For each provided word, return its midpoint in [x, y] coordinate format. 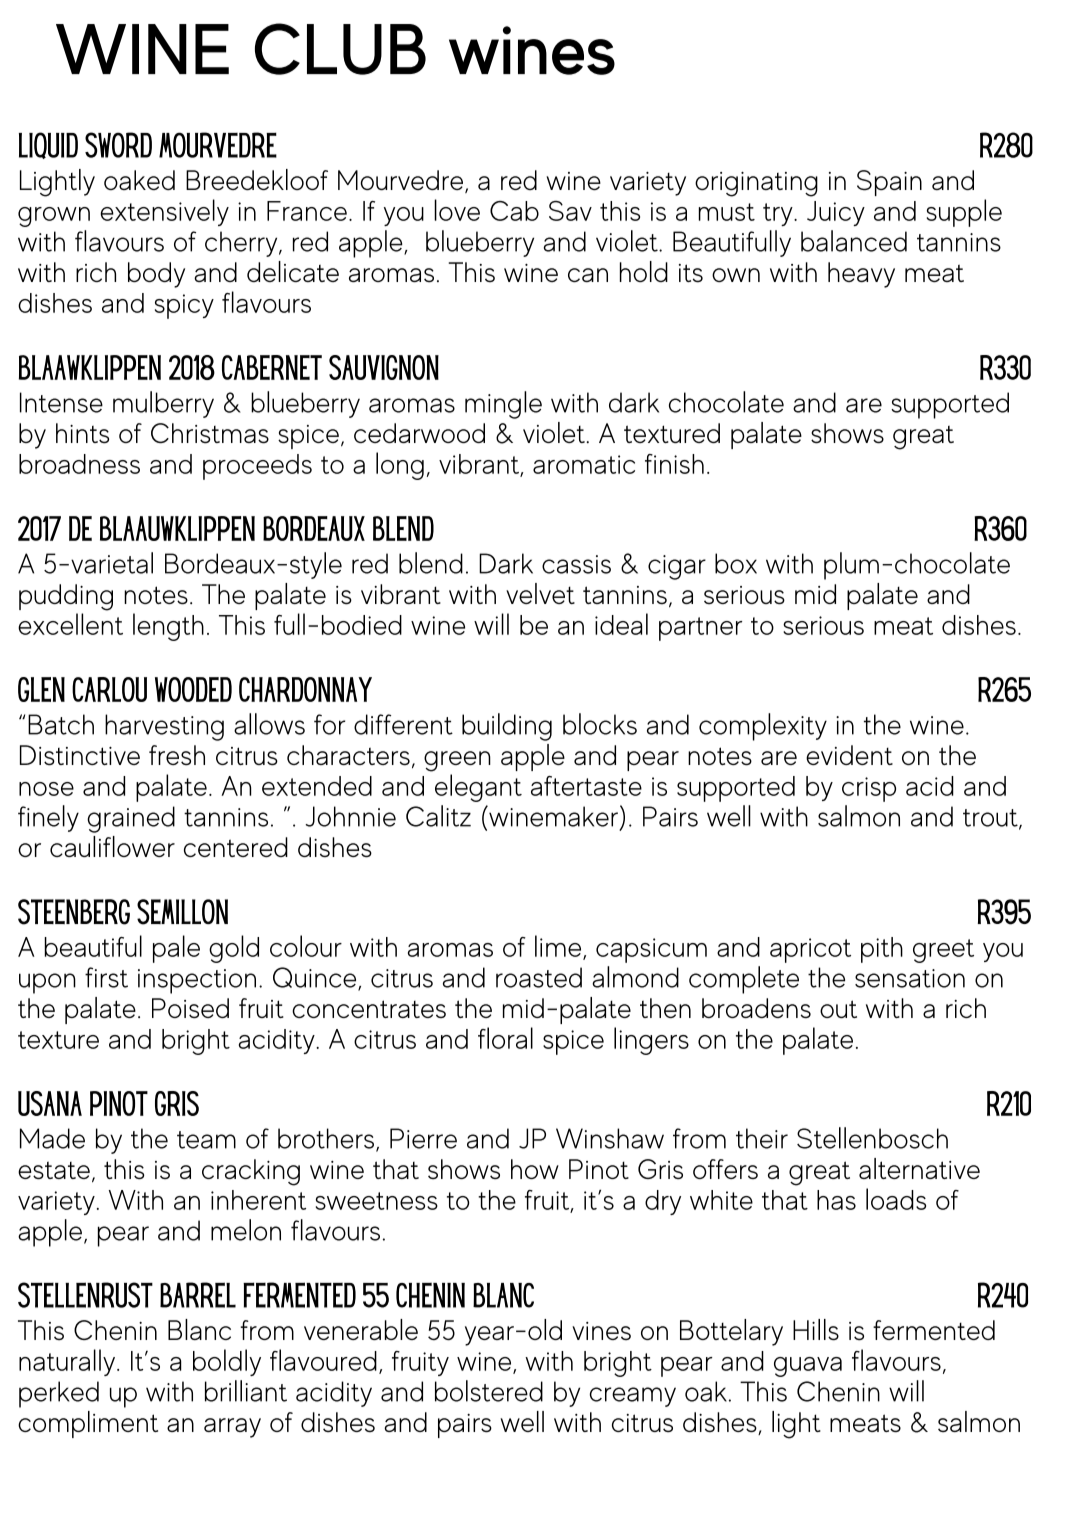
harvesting [164, 727]
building [507, 727]
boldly [227, 1362]
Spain [889, 183]
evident [849, 755]
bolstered [489, 1391]
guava [808, 1367]
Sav [570, 211]
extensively [164, 212]
